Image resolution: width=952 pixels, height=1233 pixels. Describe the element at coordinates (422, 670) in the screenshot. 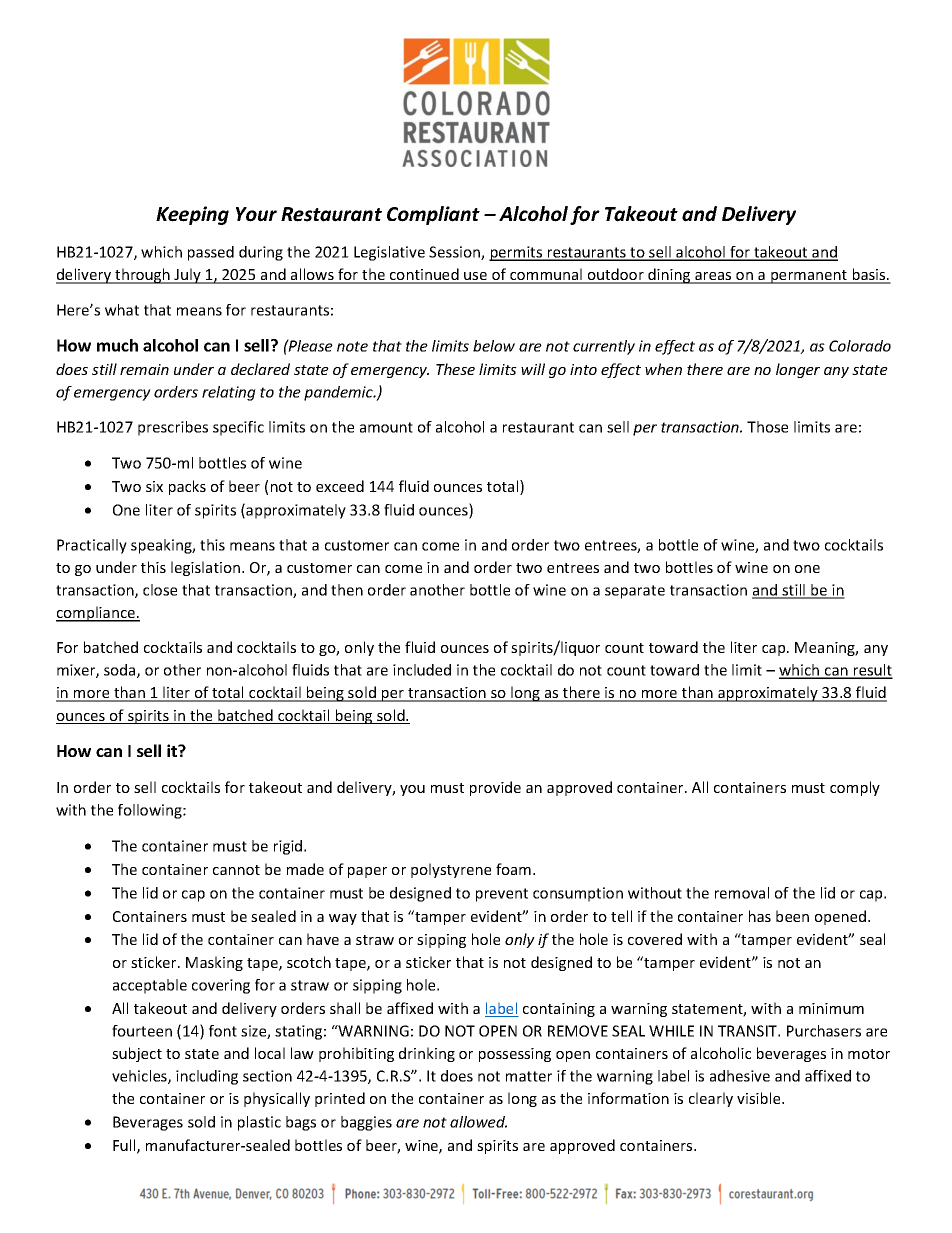

I see `included` at that location.
